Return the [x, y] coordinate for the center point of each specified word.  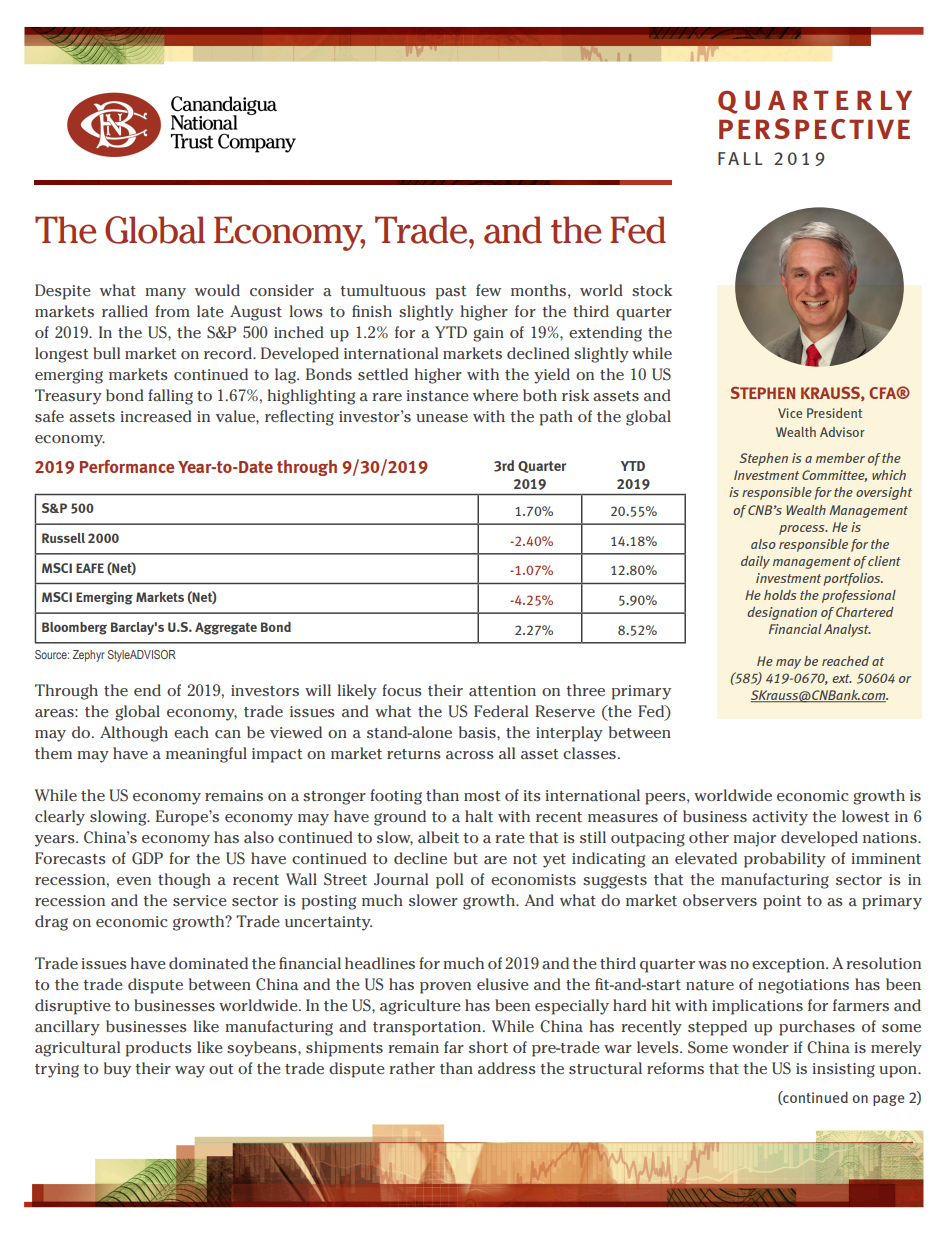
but [466, 858]
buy [117, 1070]
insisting [844, 1070]
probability [785, 860]
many [165, 294]
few [488, 290]
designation [782, 613]
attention [502, 690]
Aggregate [226, 628]
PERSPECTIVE [814, 128]
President [834, 413]
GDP [147, 858]
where [495, 395]
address [507, 1068]
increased [156, 416]
